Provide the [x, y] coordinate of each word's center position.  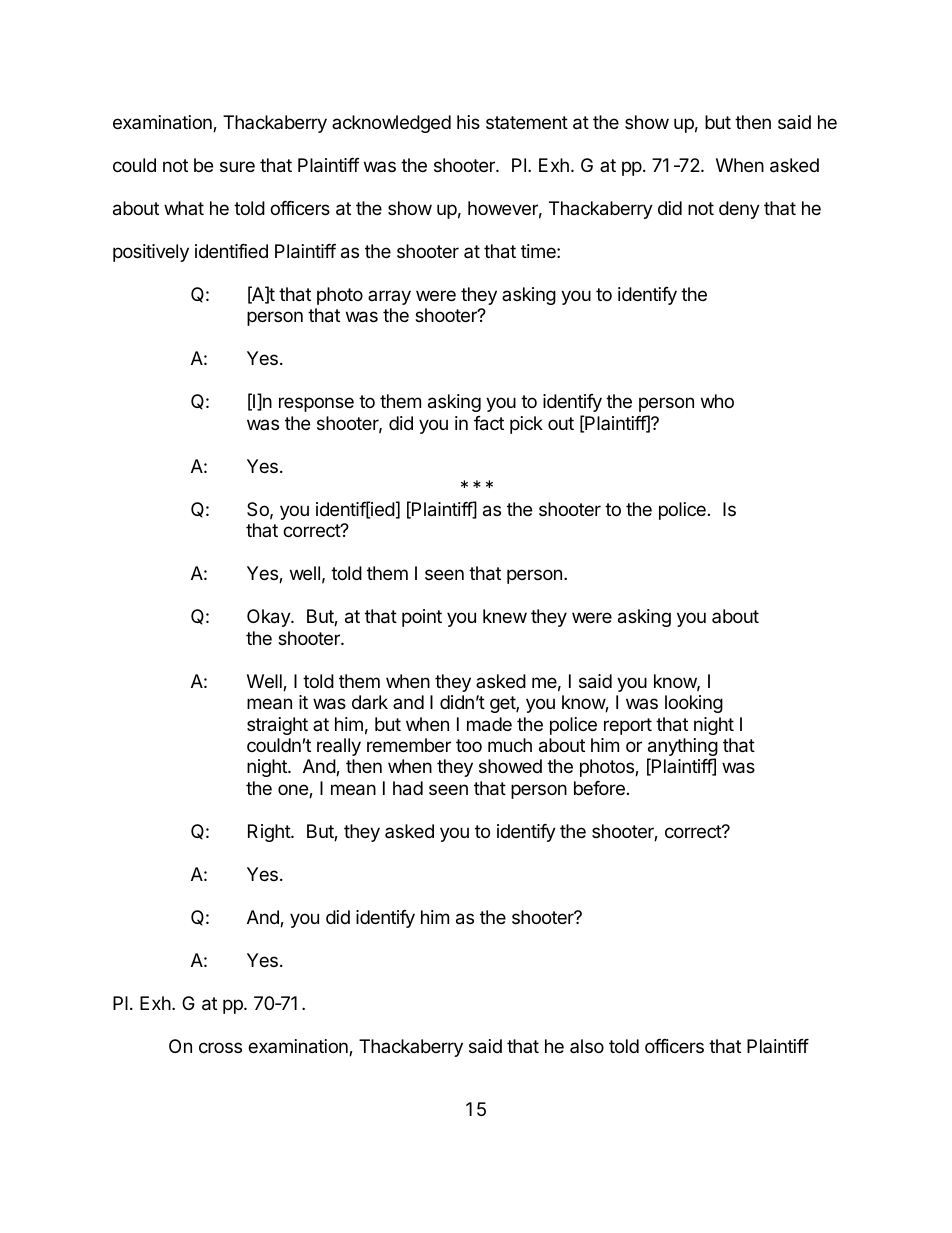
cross [220, 1047]
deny [739, 210]
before [599, 788]
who [717, 401]
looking [694, 704]
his [468, 122]
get [503, 704]
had [408, 788]
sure [237, 166]
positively [151, 253]
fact [489, 423]
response [316, 404]
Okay [269, 618]
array [389, 297]
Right [270, 833]
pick [526, 425]
